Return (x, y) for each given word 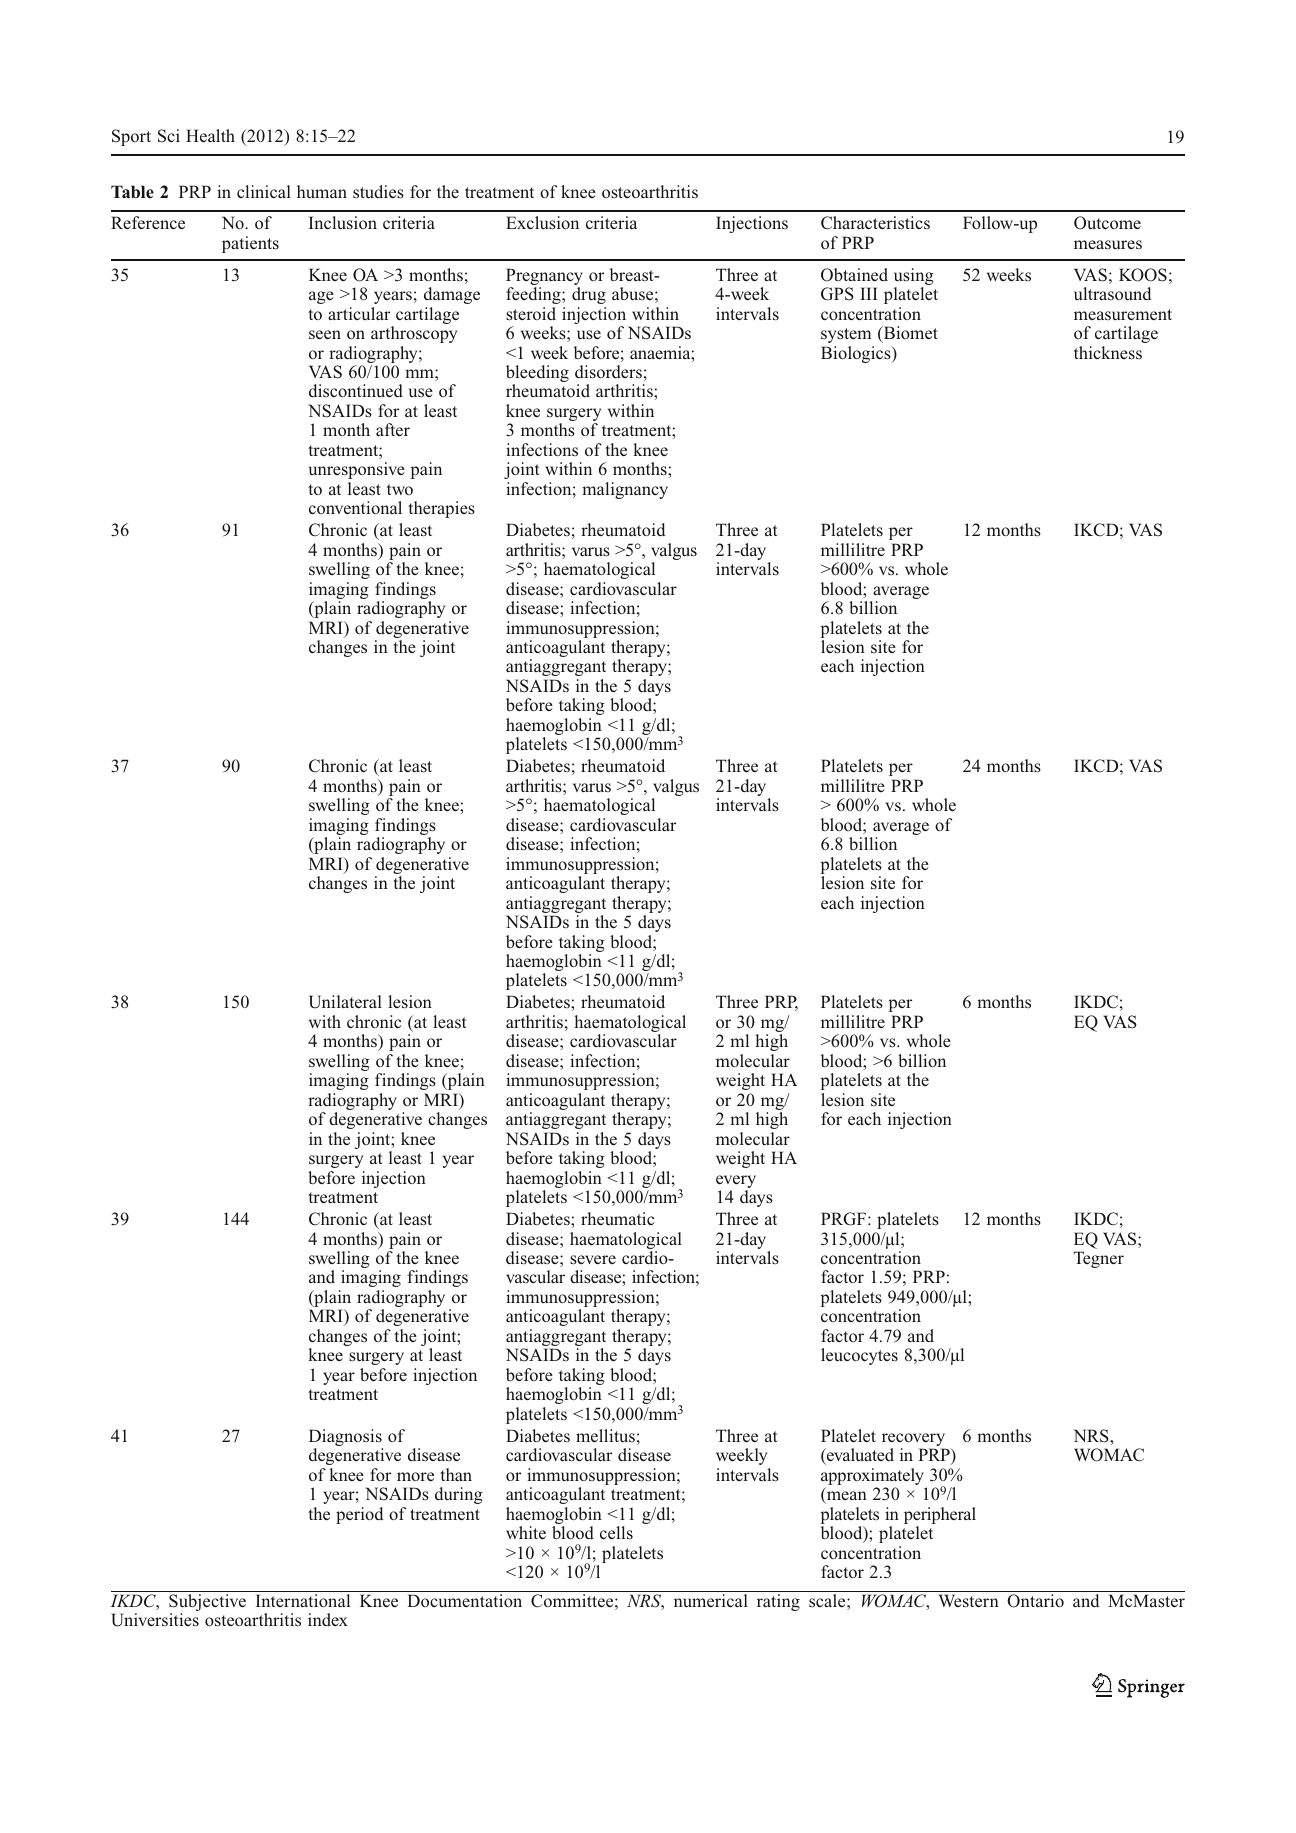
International (303, 1600)
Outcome (1107, 223)
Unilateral (345, 1002)
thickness (1108, 353)
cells (616, 1533)
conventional (355, 508)
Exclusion (542, 223)
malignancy (625, 490)
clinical (264, 191)
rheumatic (617, 1219)
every (736, 1183)
